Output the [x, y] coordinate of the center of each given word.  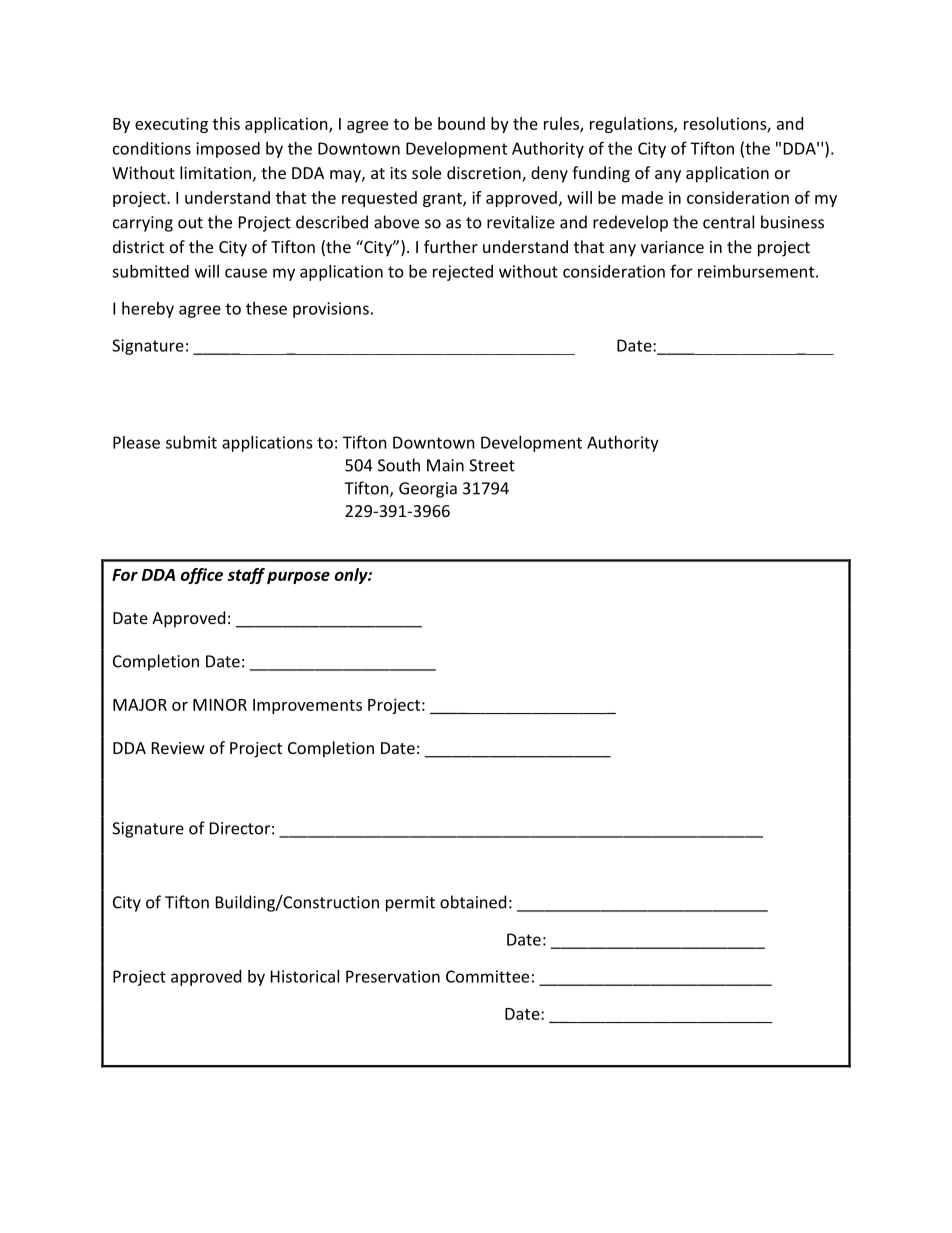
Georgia [428, 490]
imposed [228, 150]
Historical [305, 976]
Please [136, 442]
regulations [632, 125]
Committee [487, 976]
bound [461, 123]
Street [492, 465]
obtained [473, 902]
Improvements [307, 706]
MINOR [220, 704]
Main [445, 465]
